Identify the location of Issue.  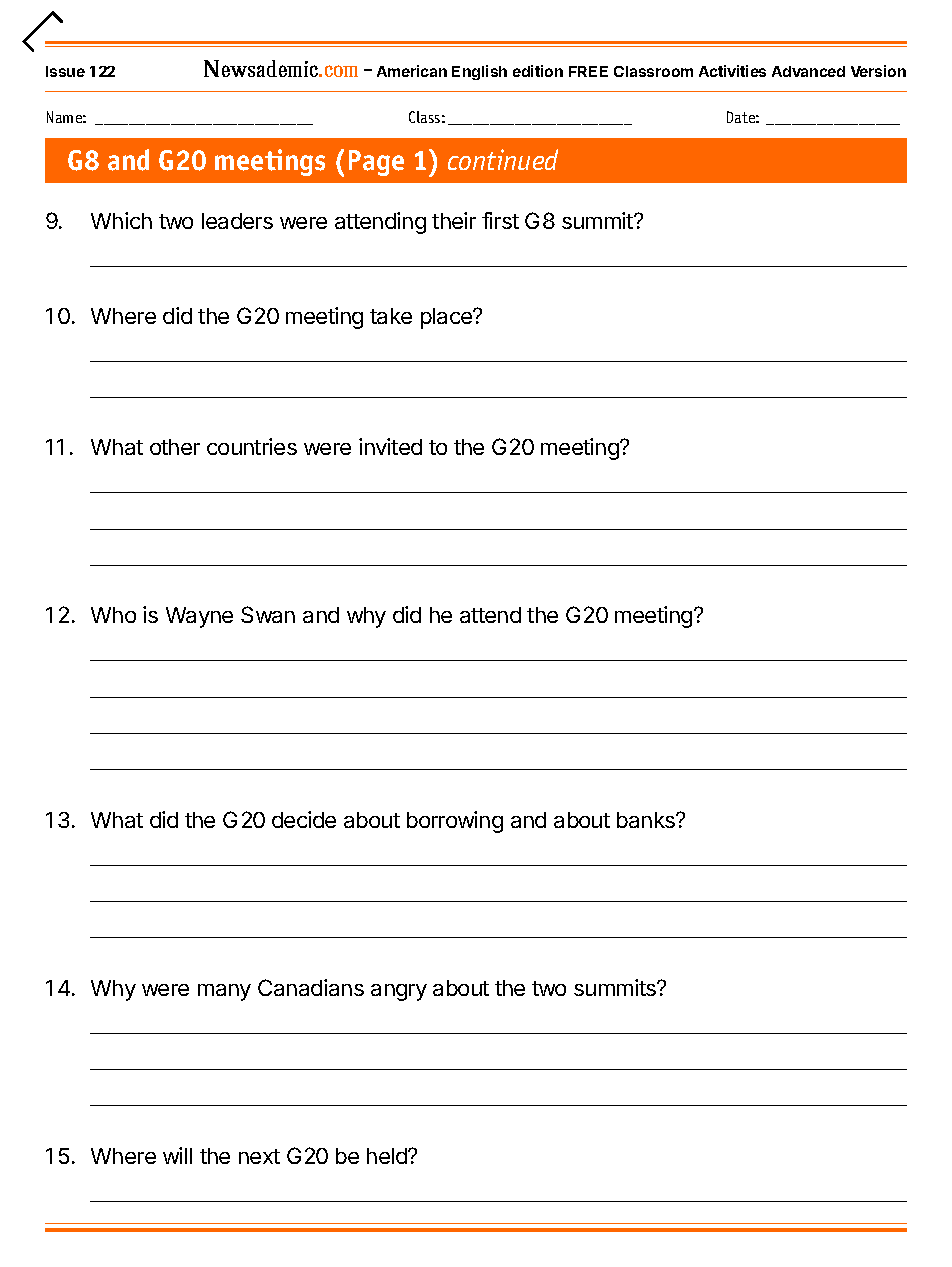
(65, 71).
